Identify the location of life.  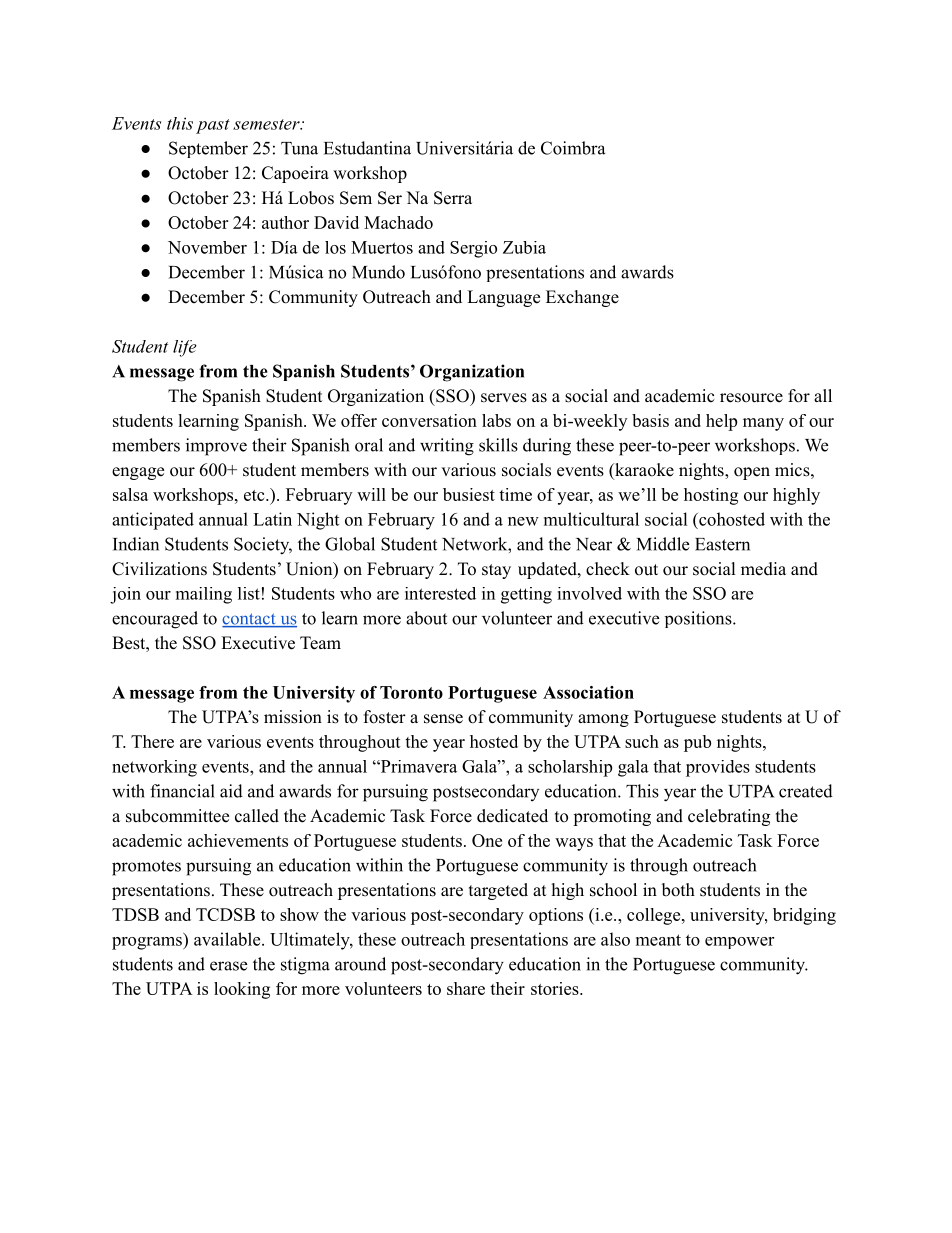
(185, 348).
